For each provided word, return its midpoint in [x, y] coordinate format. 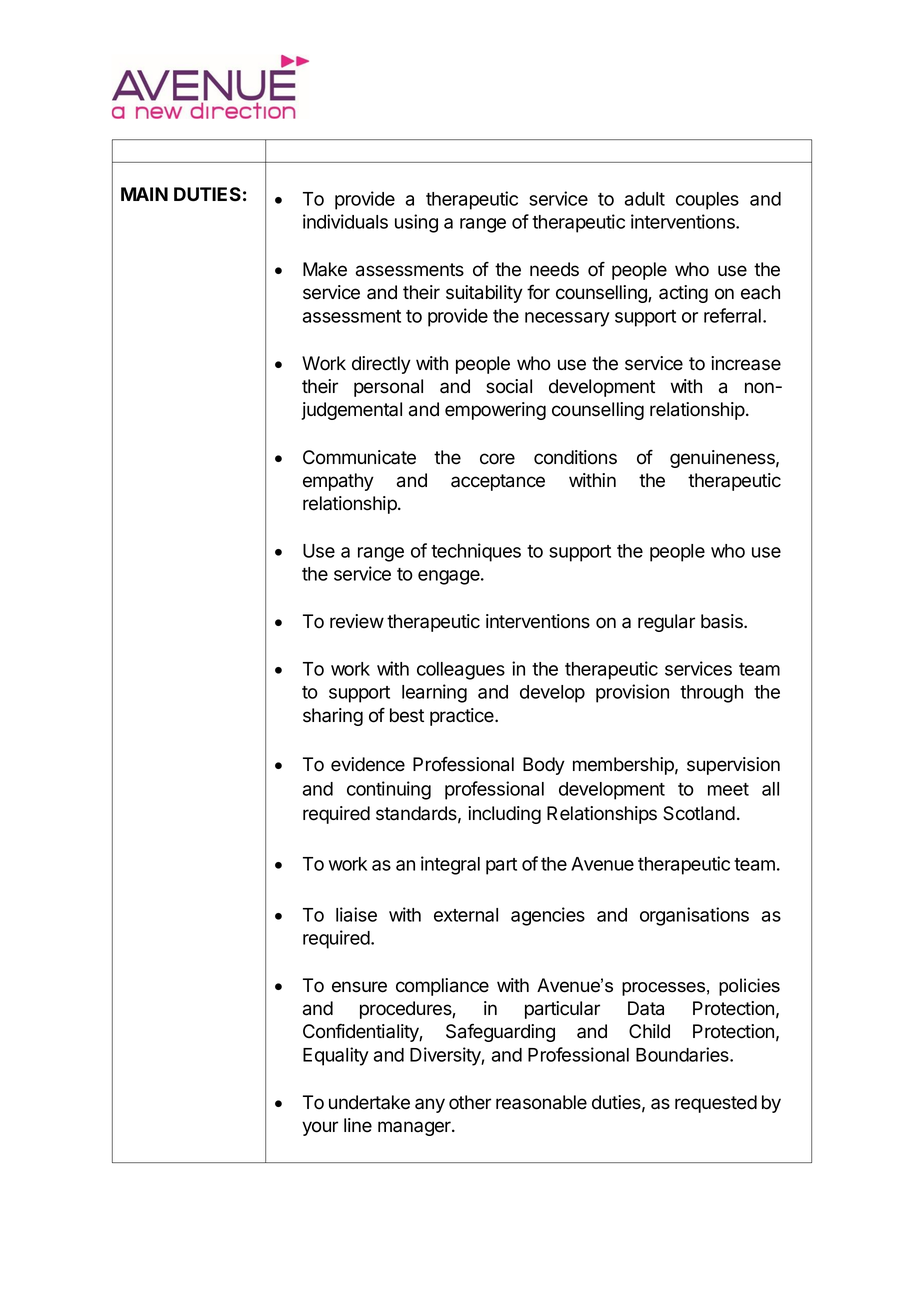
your [320, 1128]
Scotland [699, 813]
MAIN [144, 194]
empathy [338, 482]
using [416, 223]
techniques [476, 552]
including [504, 815]
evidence [368, 764]
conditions [575, 457]
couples [707, 201]
